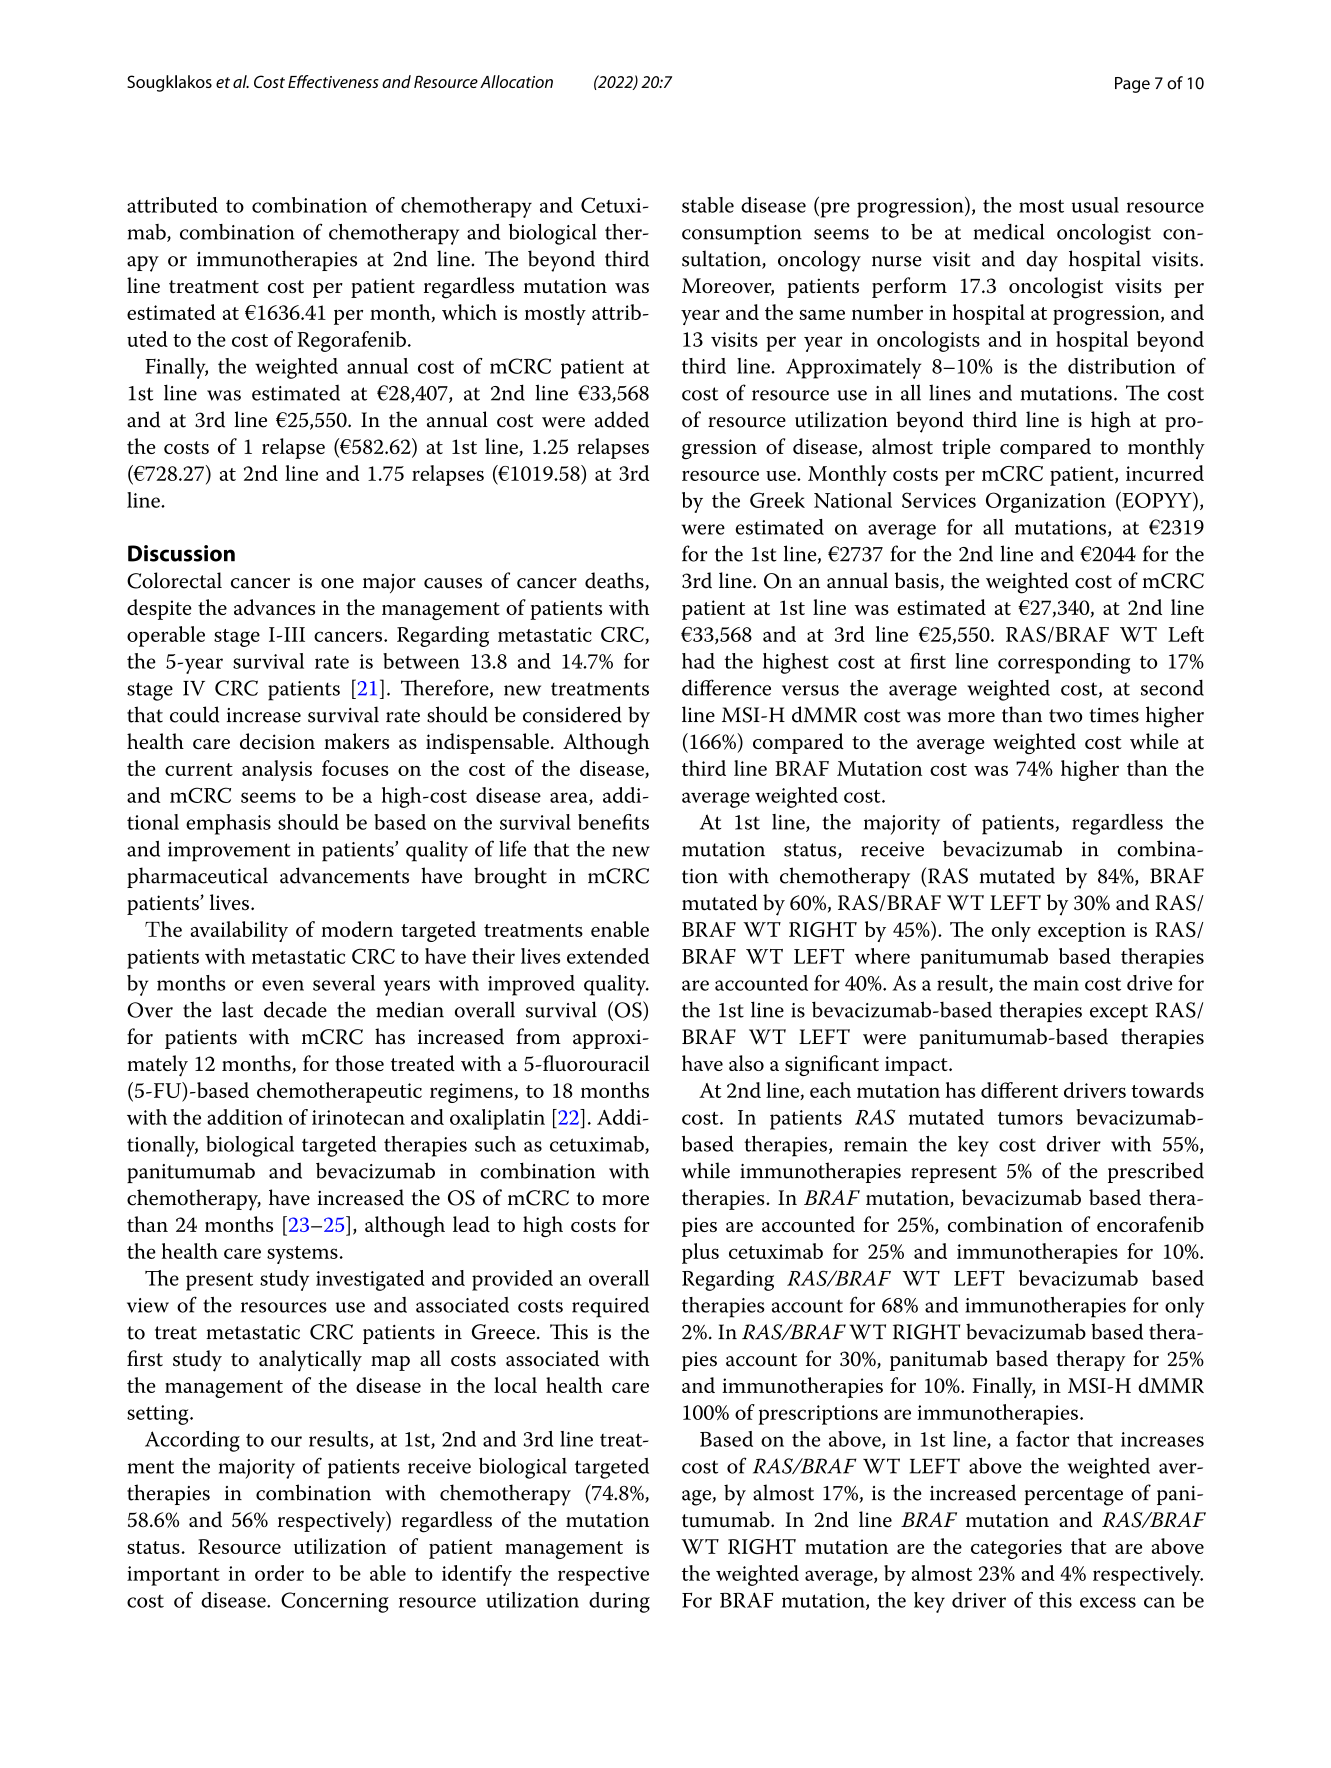 The image size is (1331, 1768). Describe the element at coordinates (1030, 1118) in the screenshot. I see `tumors` at that location.
